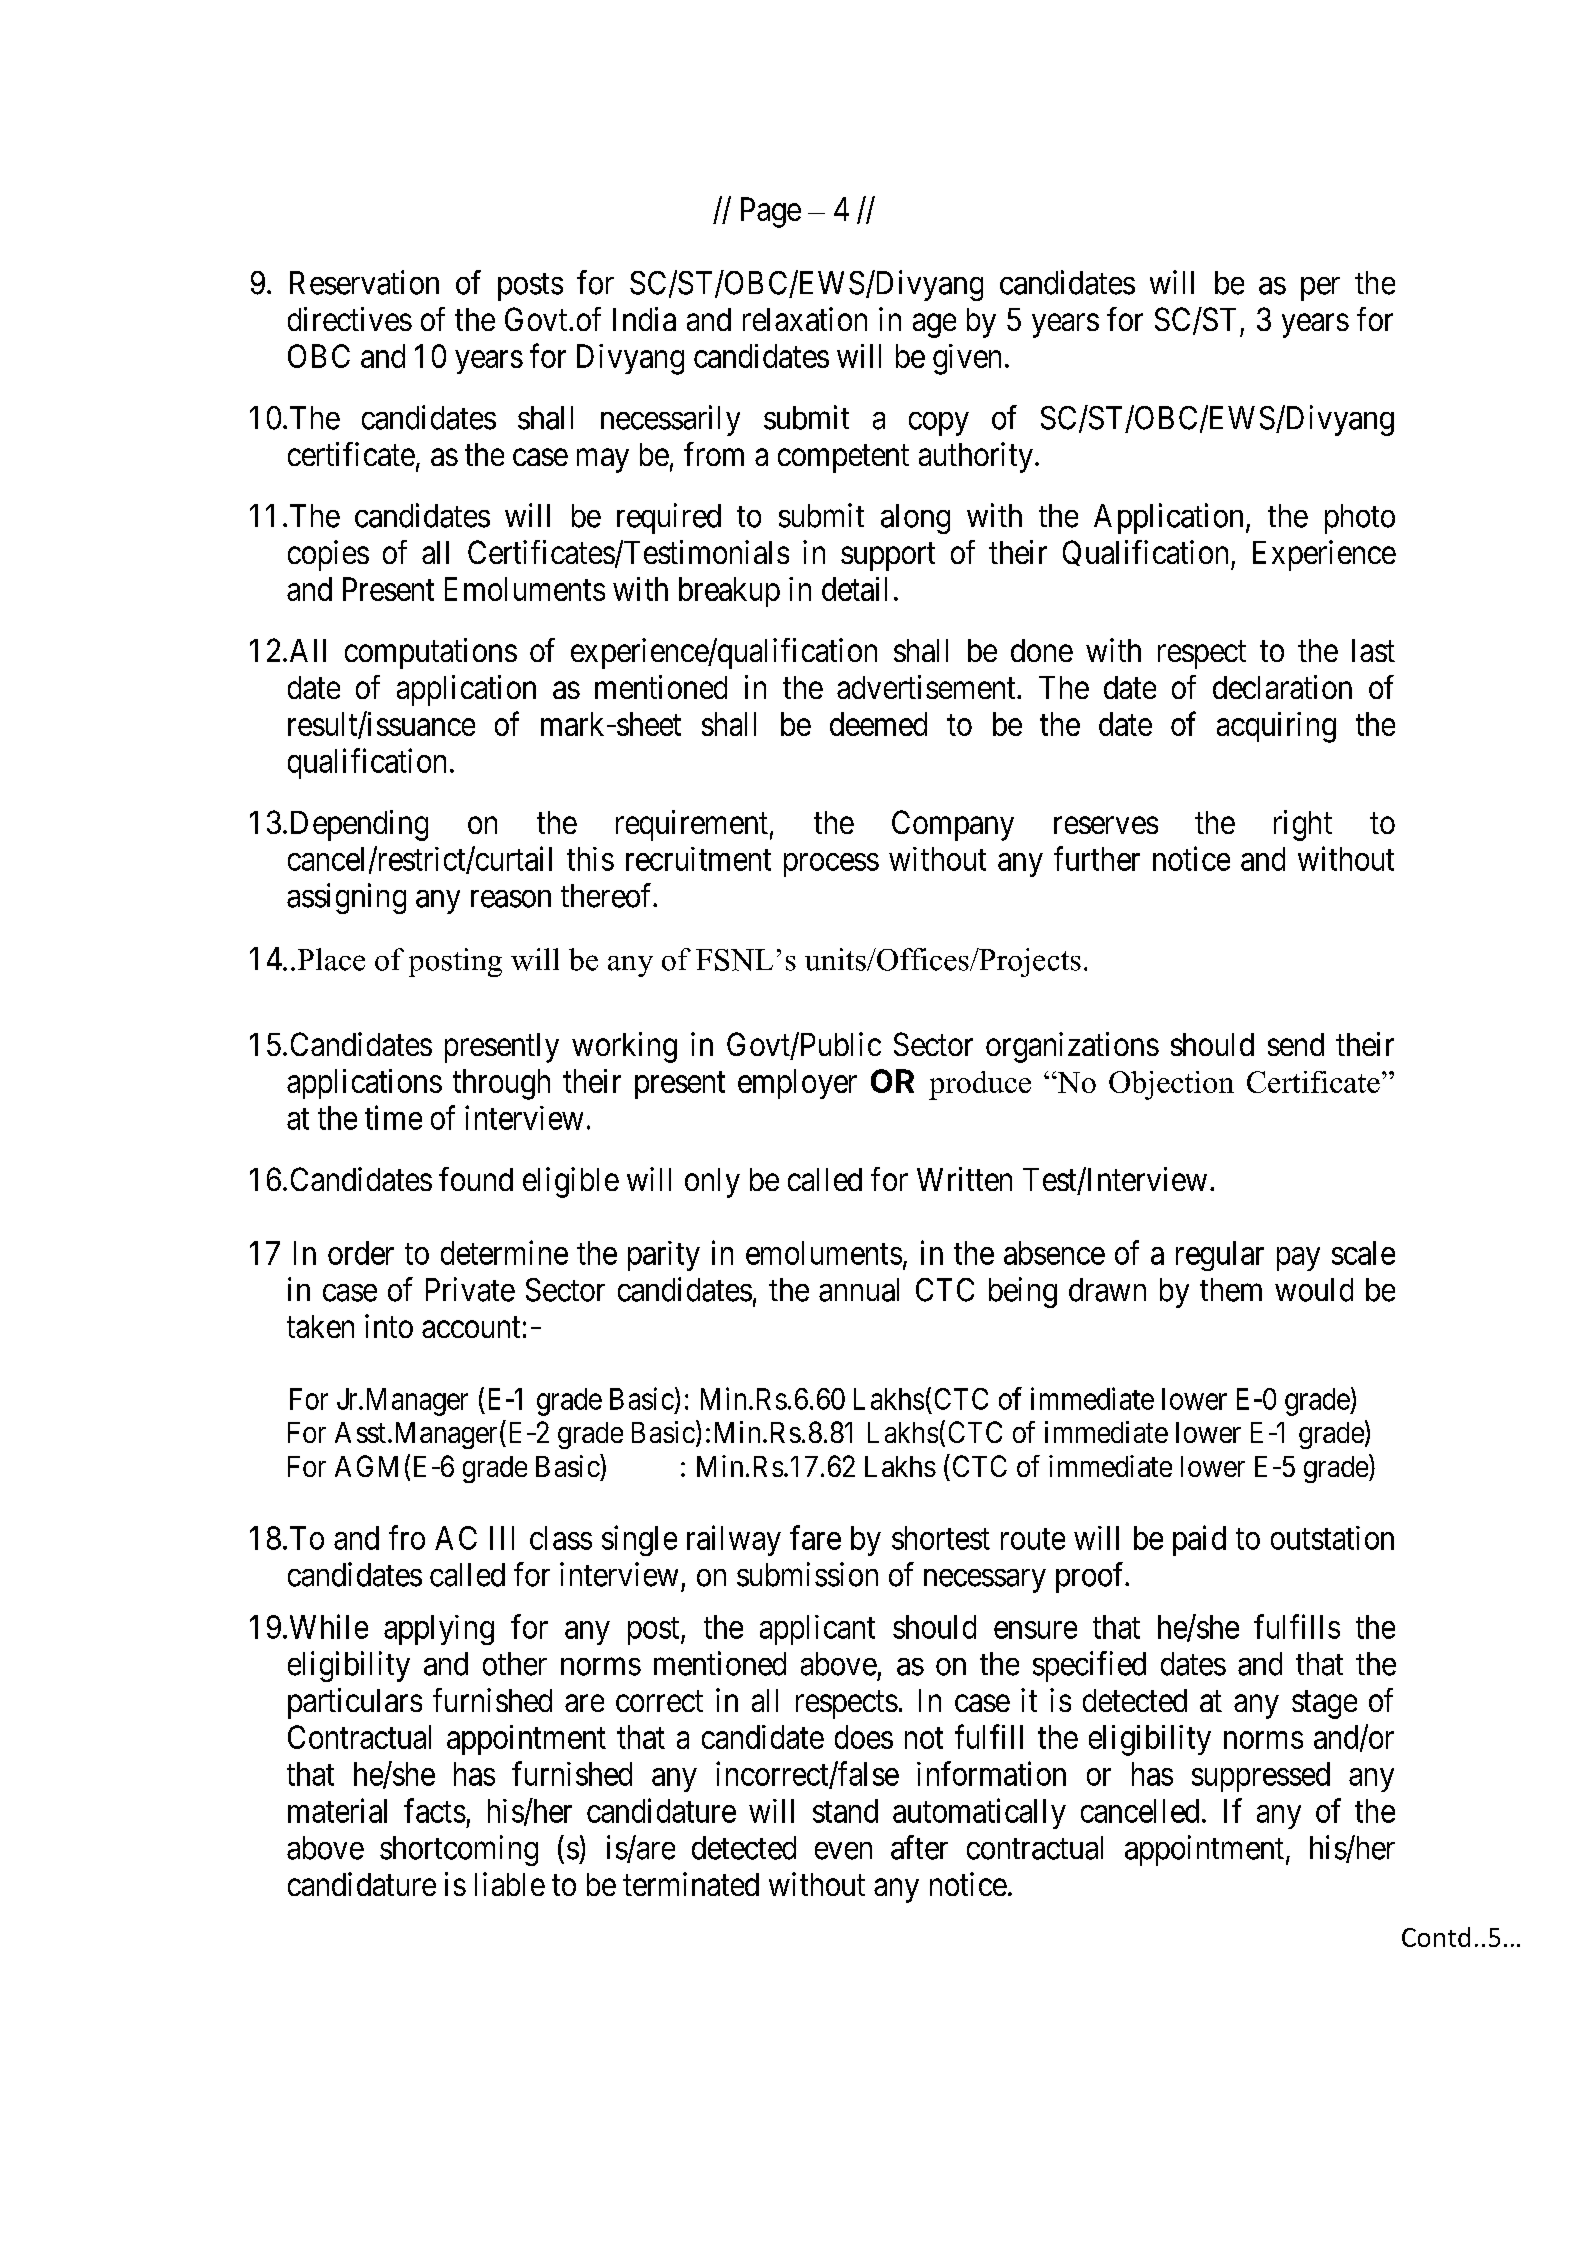  Describe the element at coordinates (364, 282) in the screenshot. I see `Reservation` at that location.
